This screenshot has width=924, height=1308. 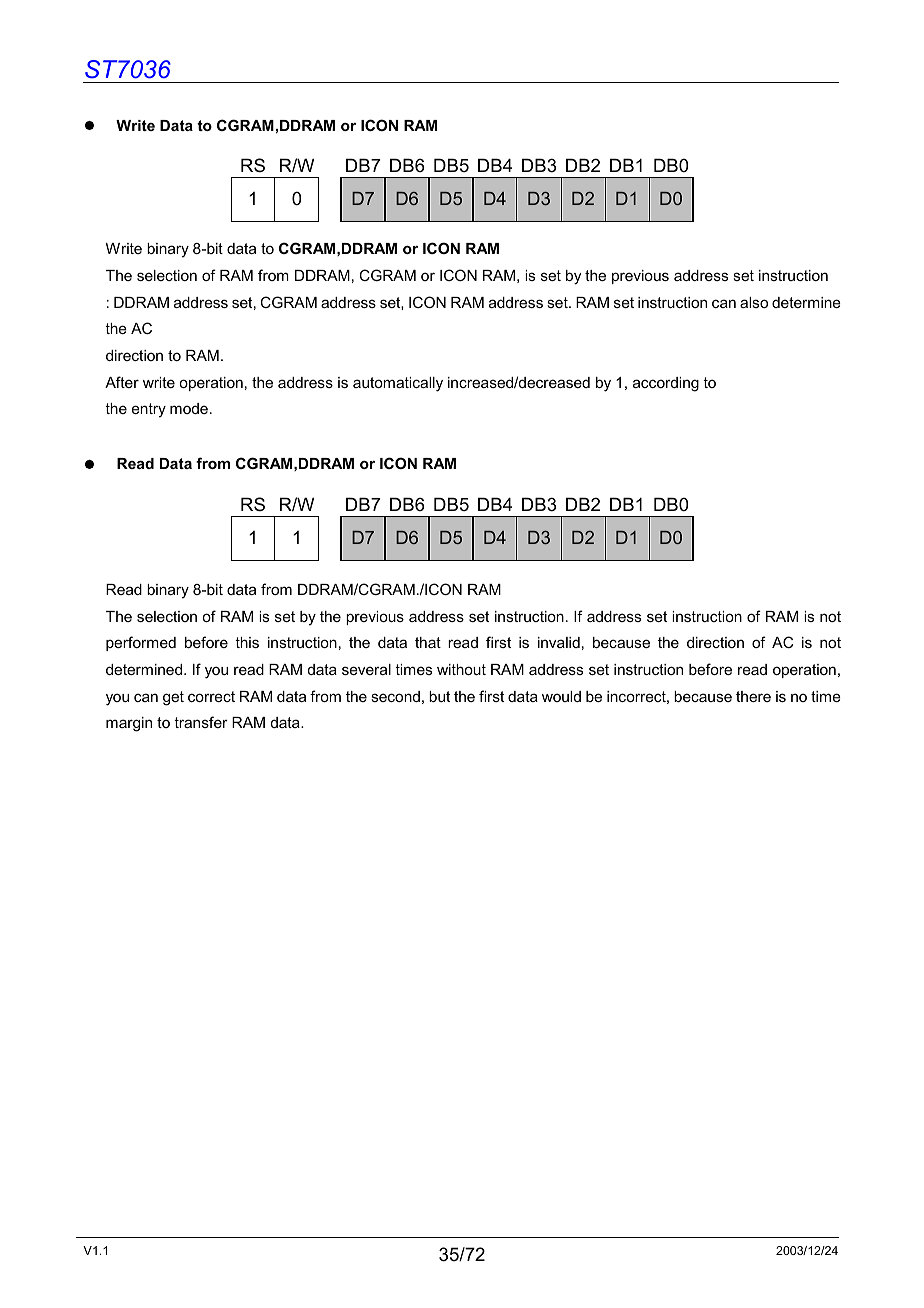 What do you see at coordinates (559, 642) in the screenshot?
I see `invalid` at bounding box center [559, 642].
